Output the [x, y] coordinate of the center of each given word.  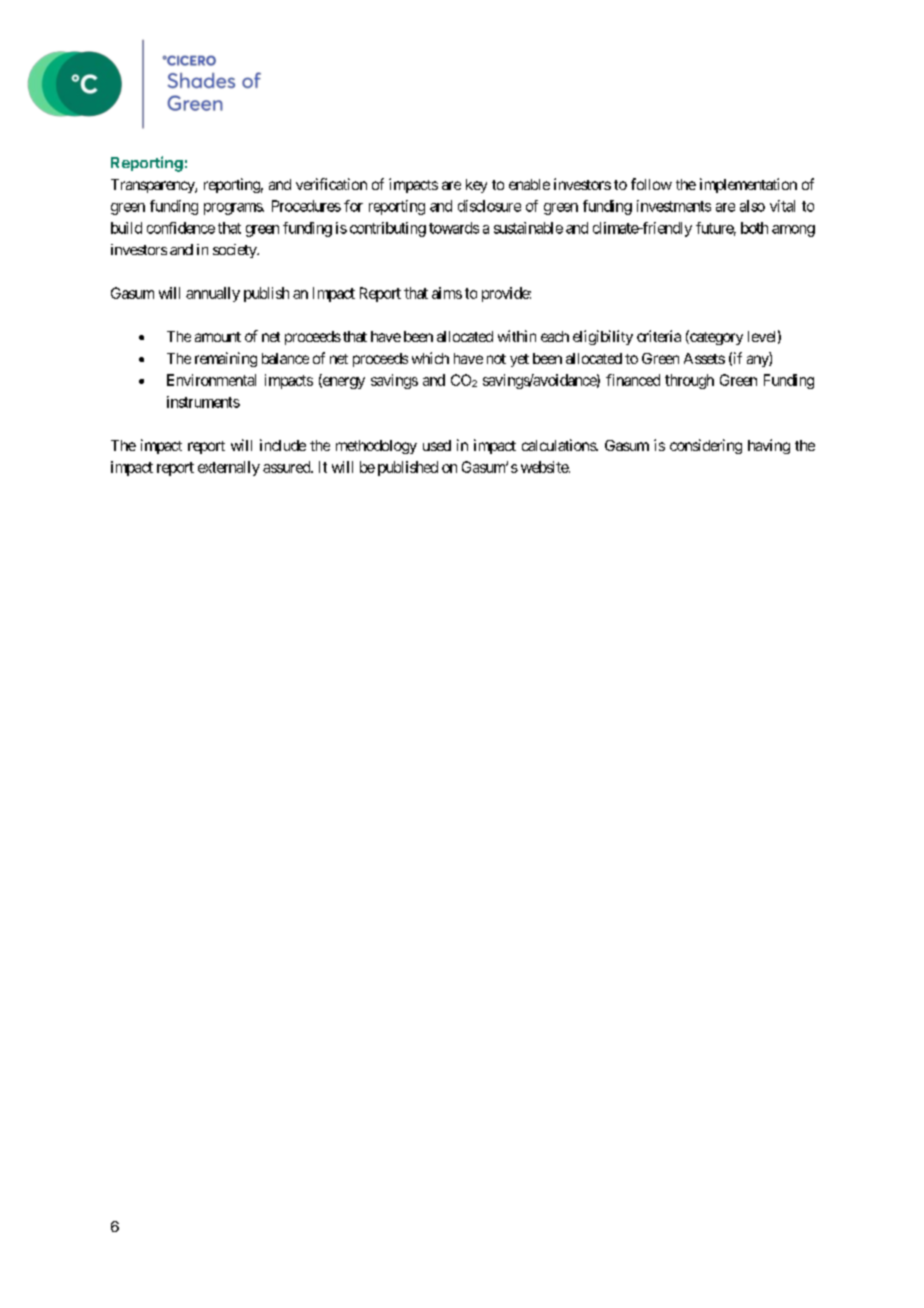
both [754, 228]
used [437, 445]
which [430, 358]
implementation [748, 185]
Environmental [211, 380]
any [758, 361]
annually [213, 294]
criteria [659, 336]
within [517, 336]
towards [454, 228]
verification [331, 184]
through [689, 381]
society [235, 251]
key [476, 186]
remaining [226, 359]
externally [229, 468]
